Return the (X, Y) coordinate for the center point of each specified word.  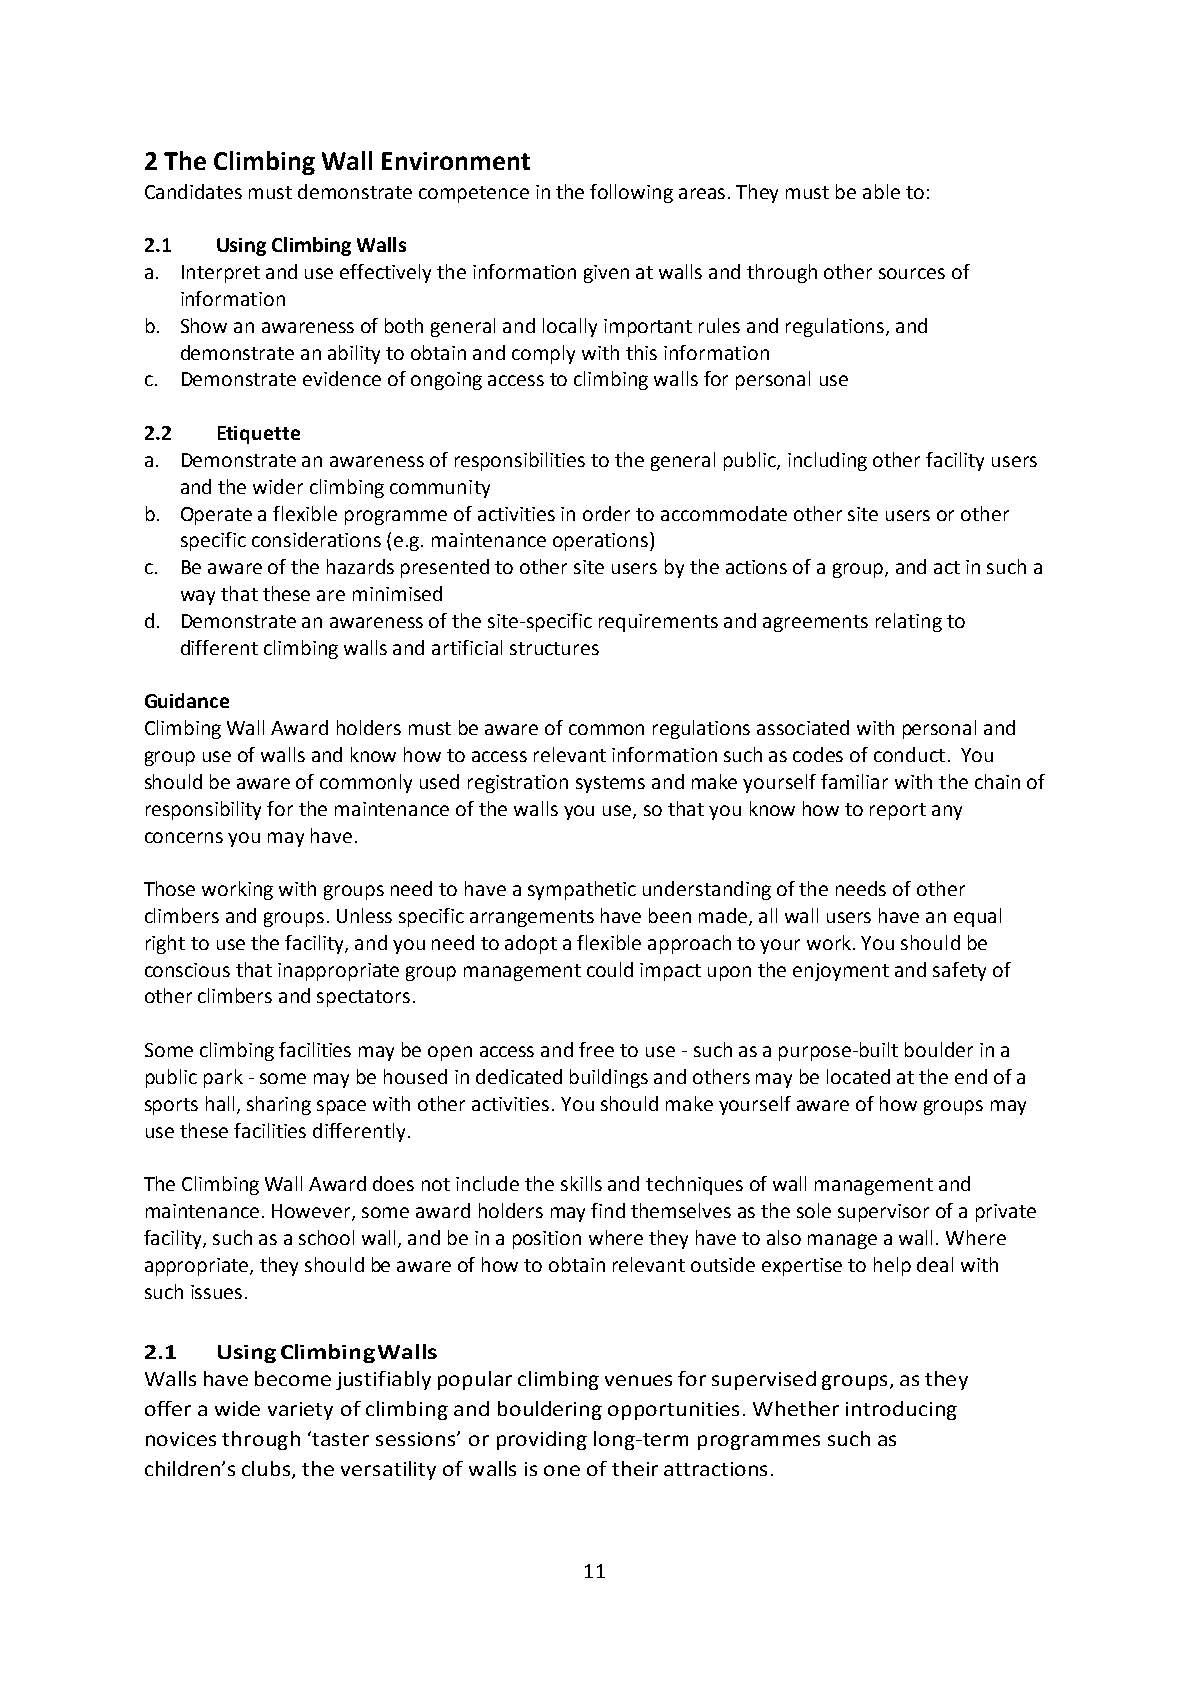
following (631, 193)
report (898, 811)
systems (610, 784)
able (881, 191)
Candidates (193, 191)
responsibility (203, 810)
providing (542, 1440)
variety (300, 1411)
